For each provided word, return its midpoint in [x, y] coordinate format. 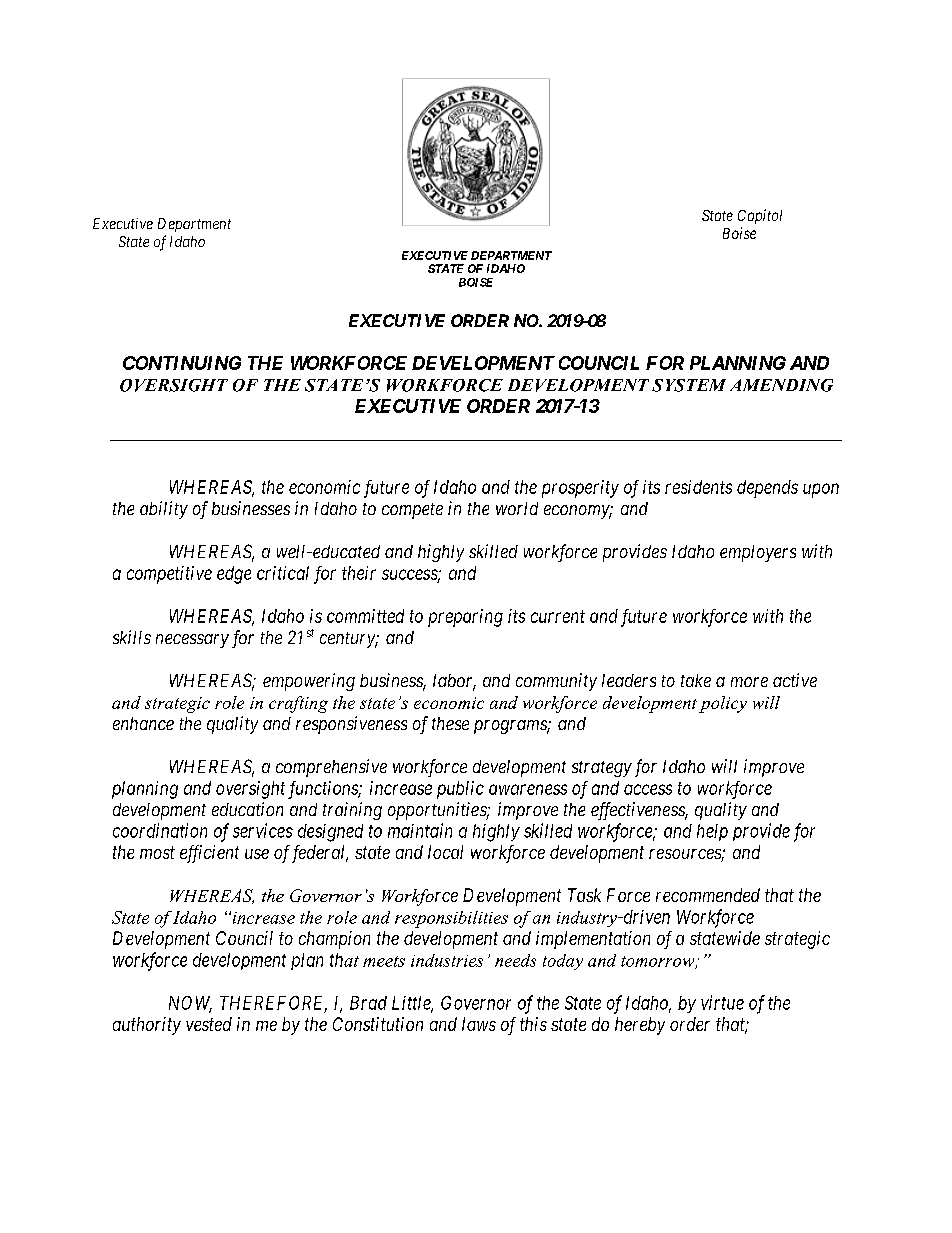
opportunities [438, 811]
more [749, 682]
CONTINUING [182, 363]
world [517, 508]
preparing [465, 618]
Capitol [760, 216]
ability [164, 510]
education [247, 809]
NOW [190, 1004]
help [712, 832]
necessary [192, 641]
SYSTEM [689, 385]
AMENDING [781, 385]
